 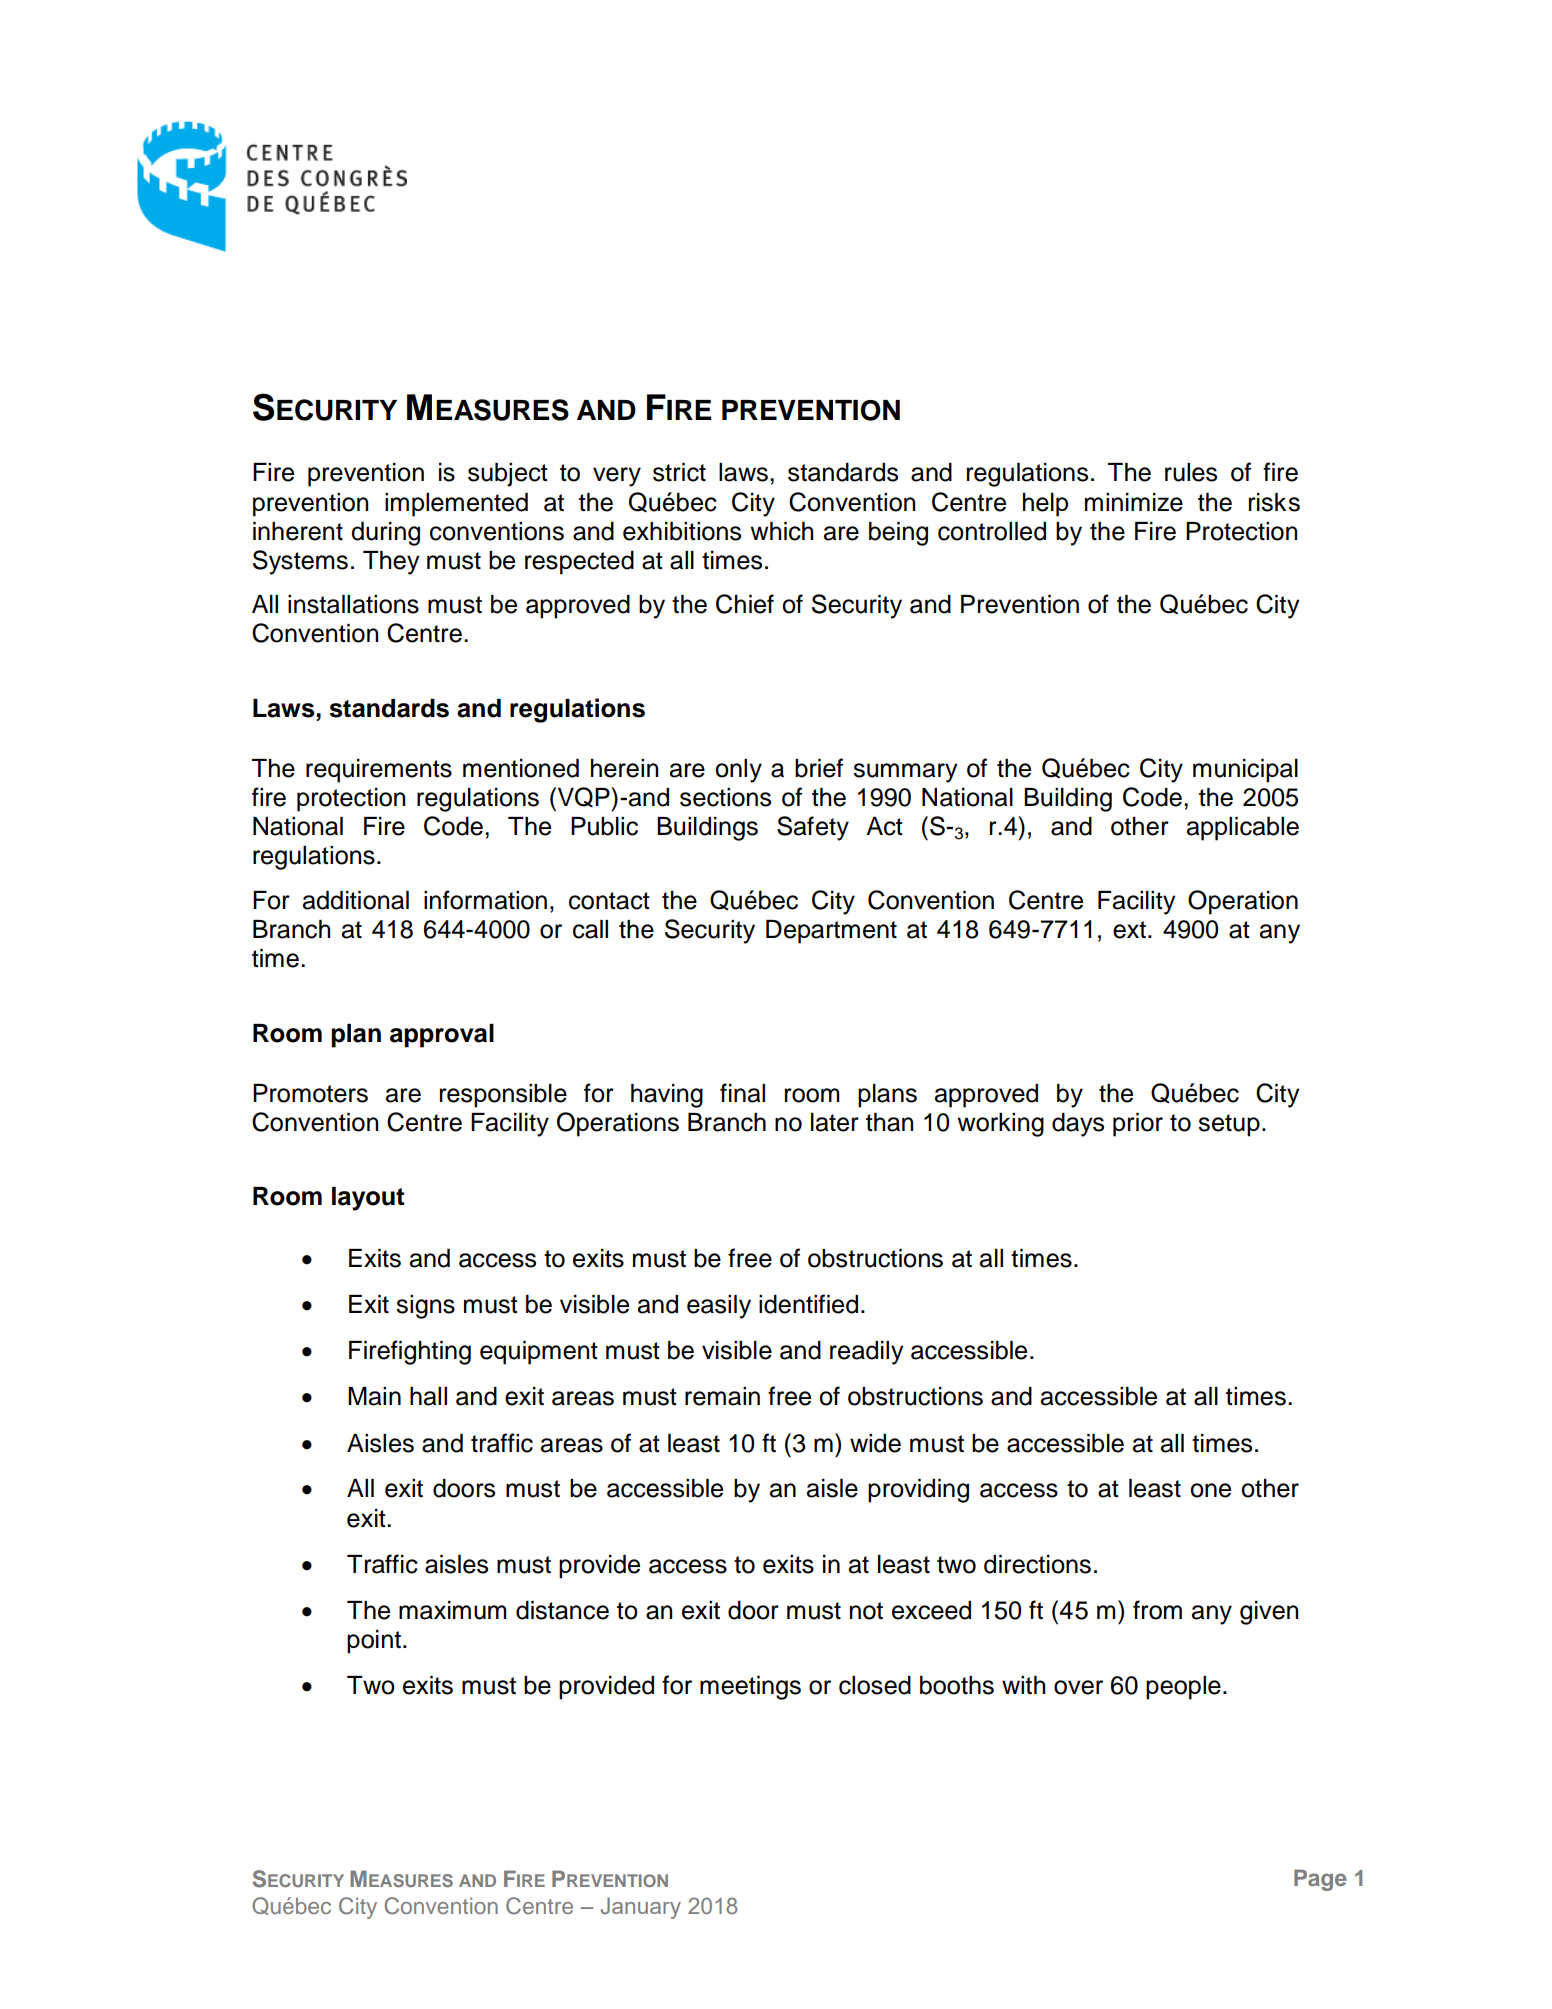 I want to click on implemented, so click(x=456, y=505).
